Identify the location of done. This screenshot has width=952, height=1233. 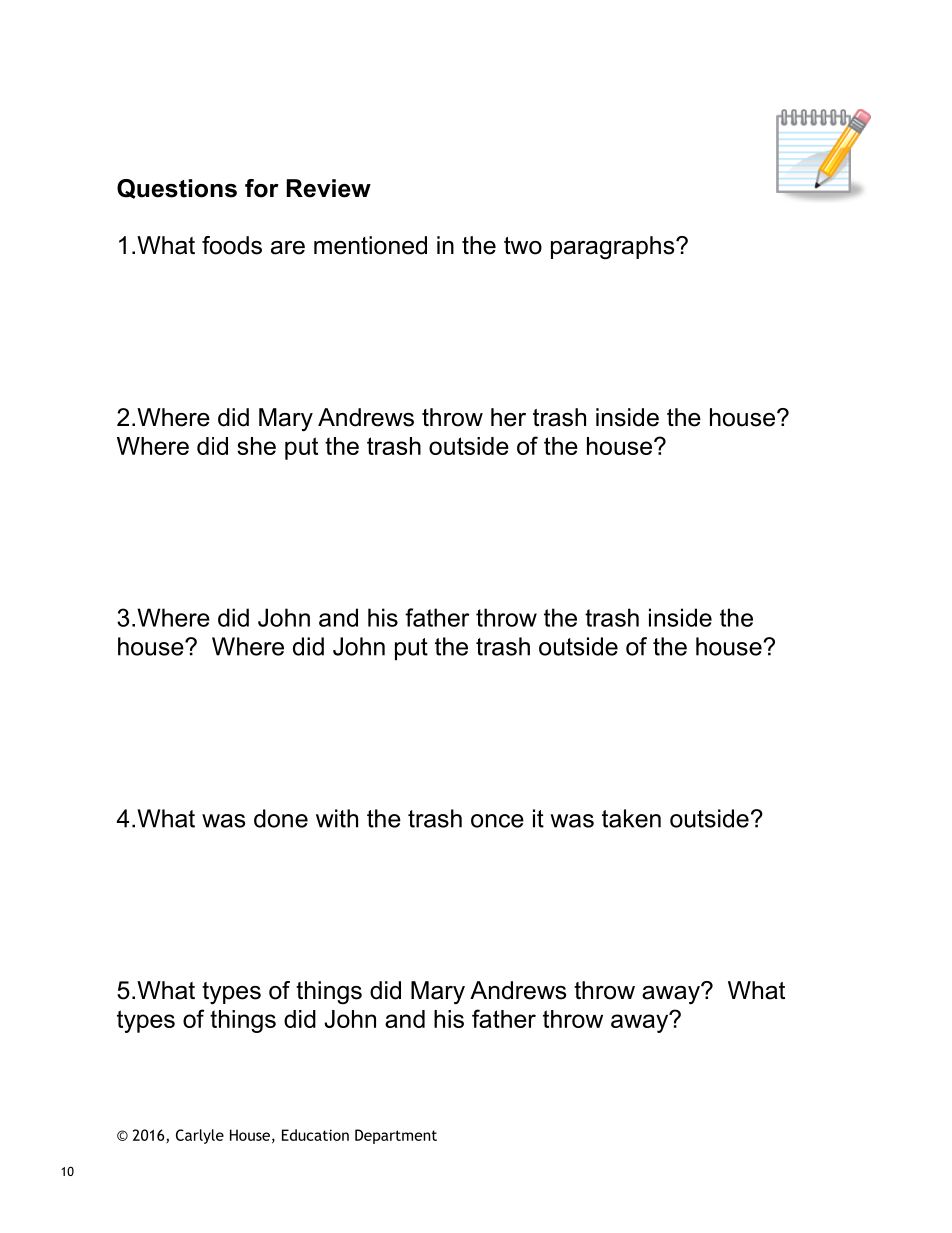
(281, 818).
